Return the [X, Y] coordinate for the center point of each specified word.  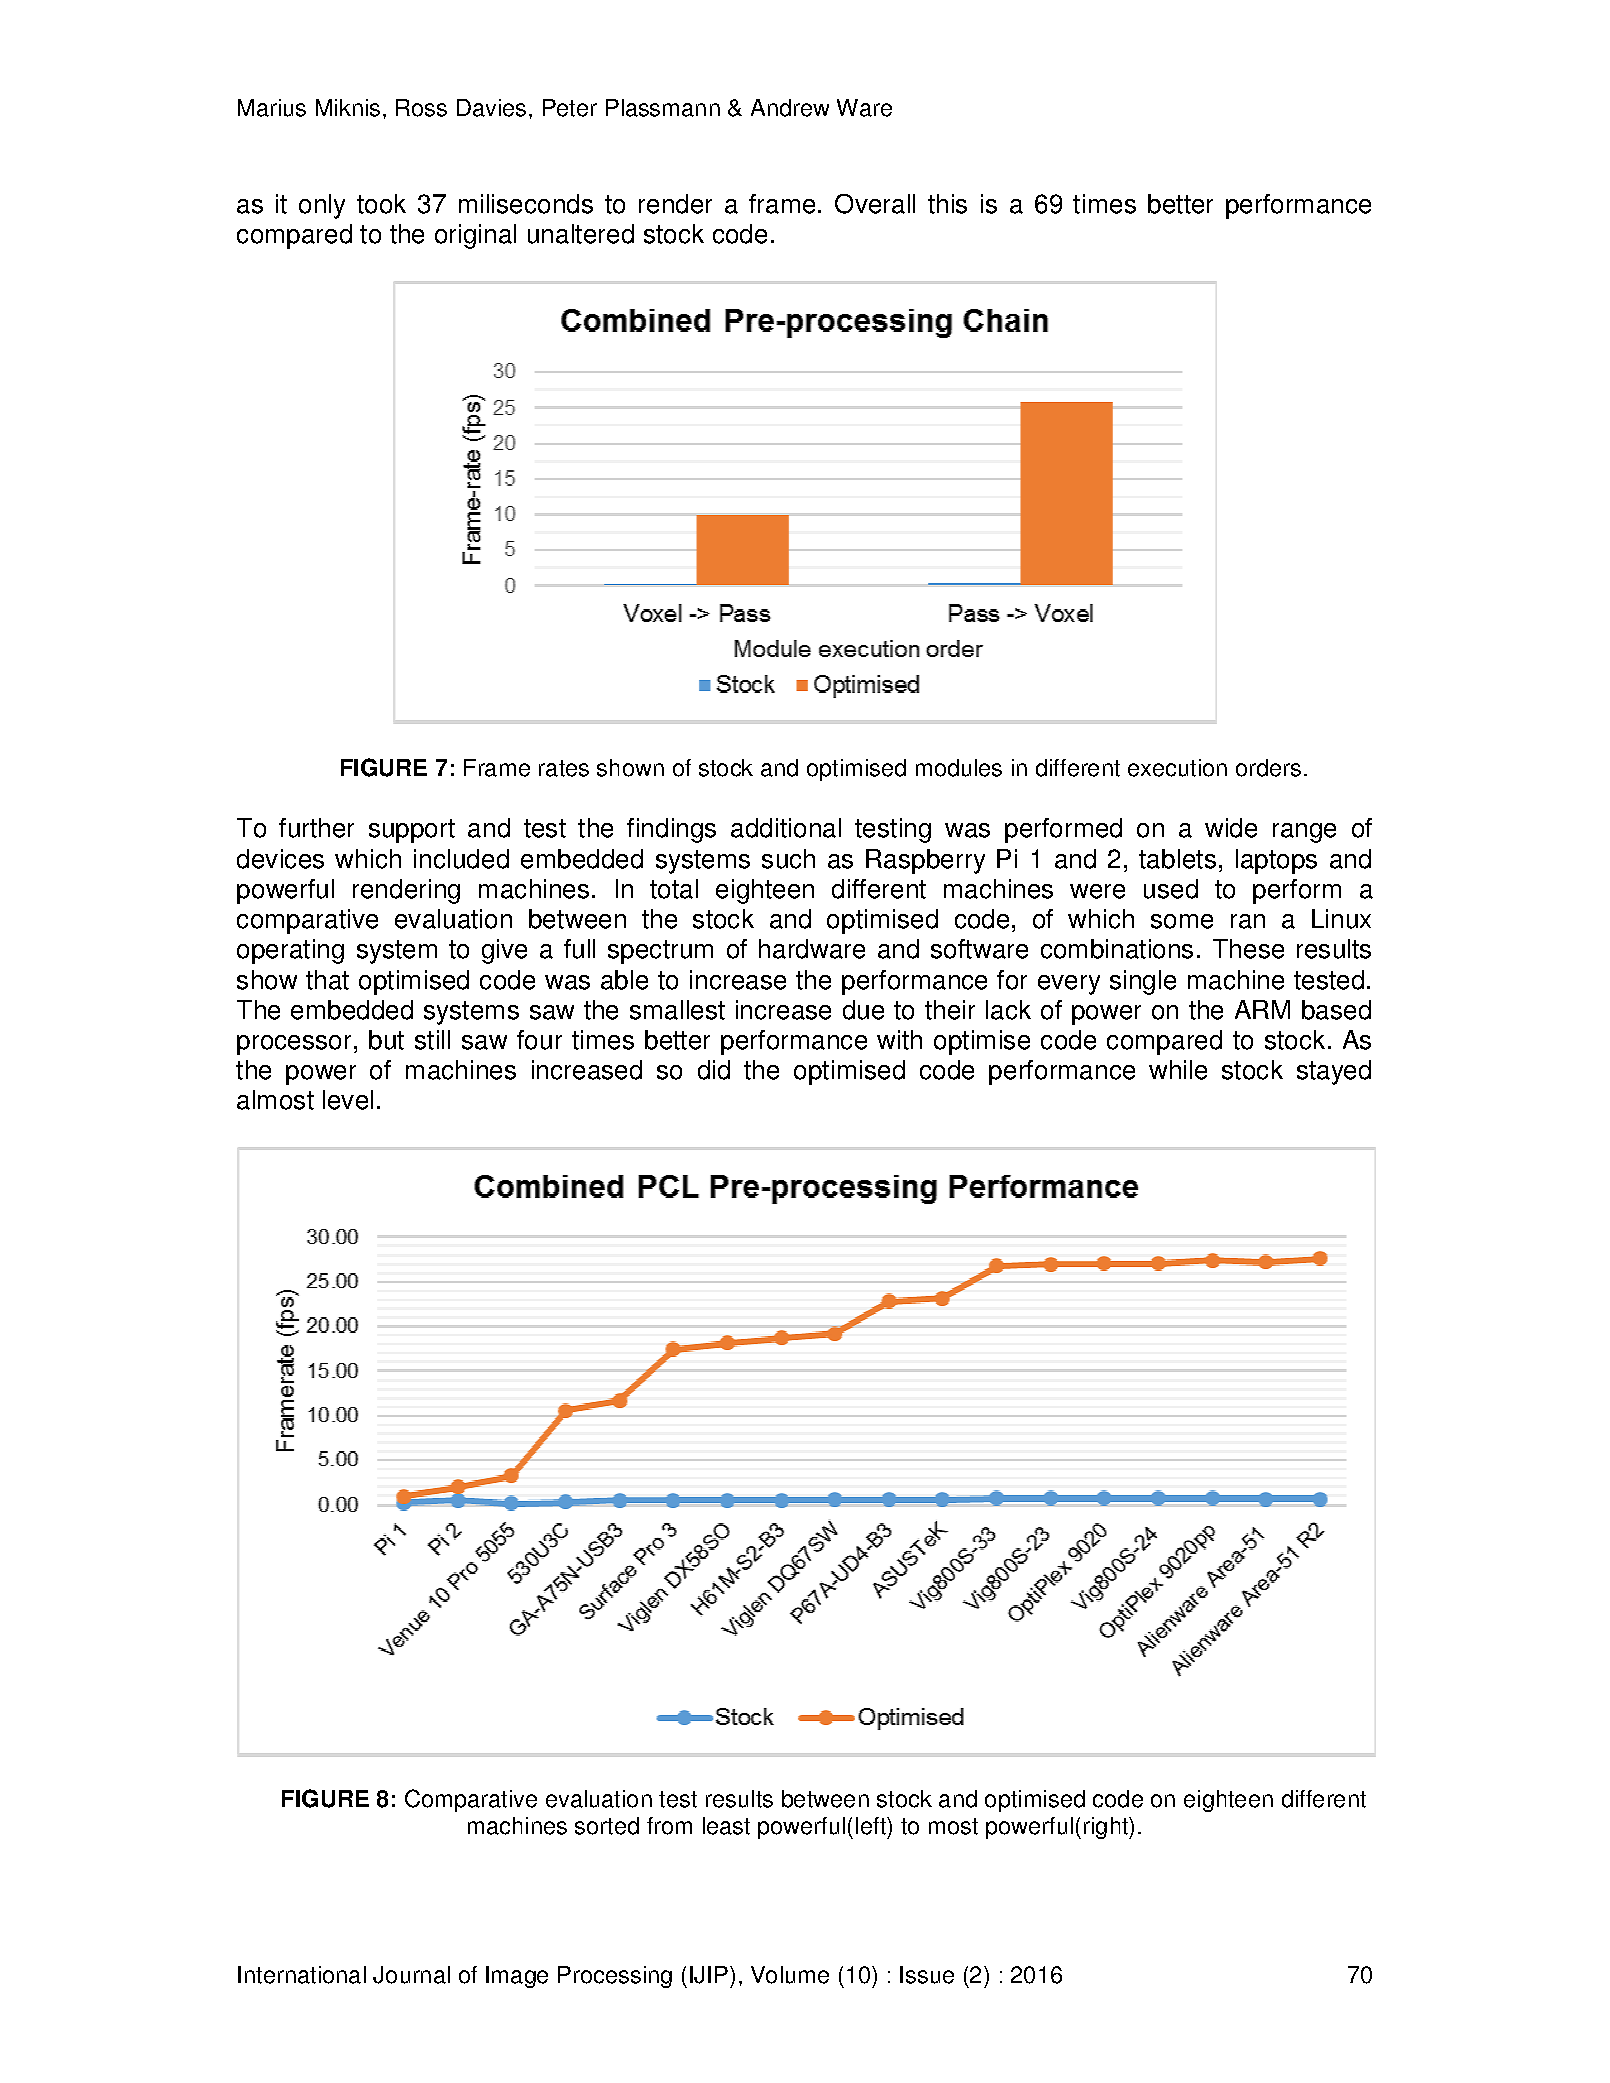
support [412, 831]
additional [786, 828]
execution [1177, 768]
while [1178, 1070]
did [714, 1070]
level [348, 1100]
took [381, 204]
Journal [411, 1975]
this [947, 204]
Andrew [790, 108]
